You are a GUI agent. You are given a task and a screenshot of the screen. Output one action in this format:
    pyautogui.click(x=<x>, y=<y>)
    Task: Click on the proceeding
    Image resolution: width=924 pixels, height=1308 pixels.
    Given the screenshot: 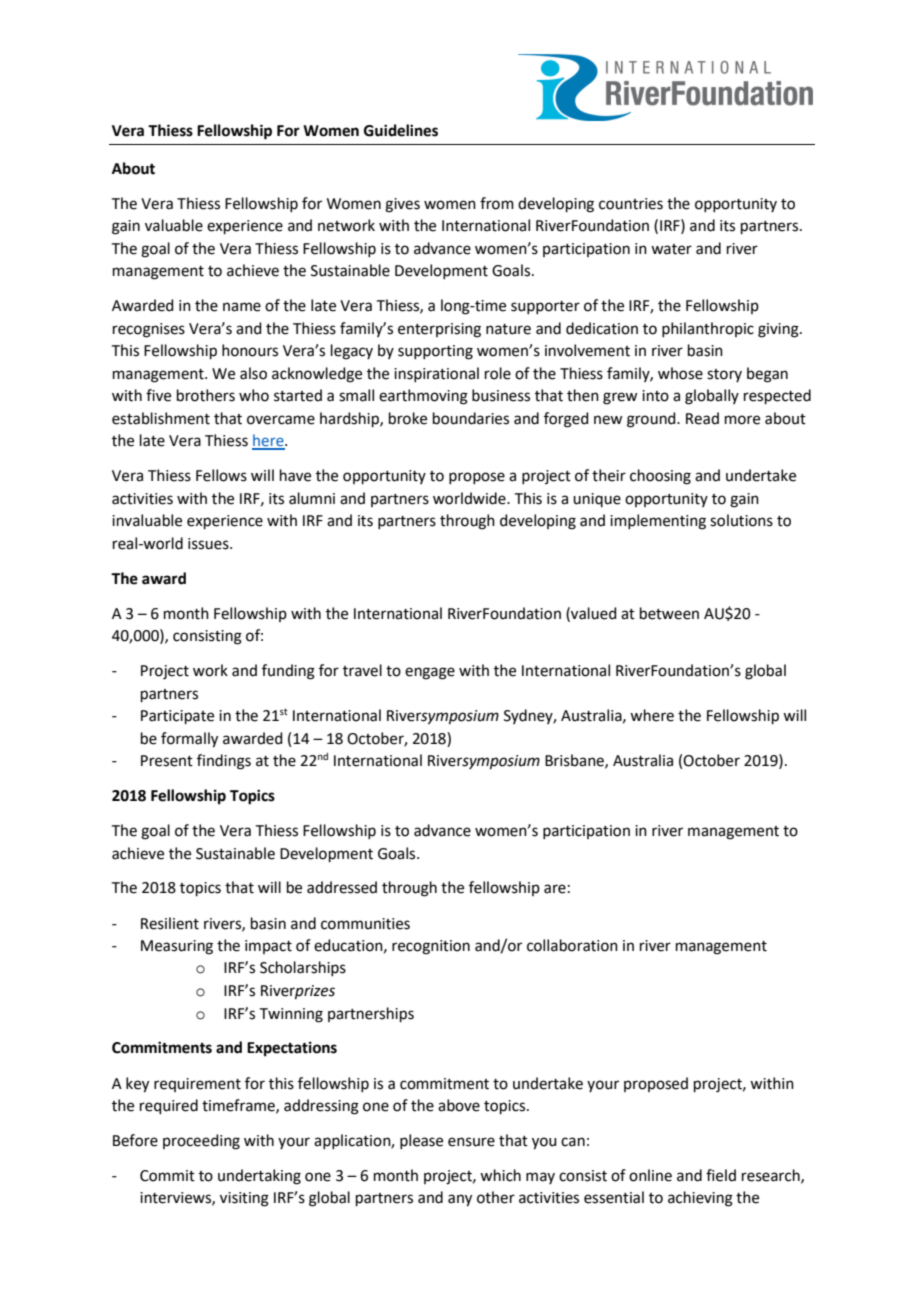 What is the action you would take?
    pyautogui.click(x=201, y=1142)
